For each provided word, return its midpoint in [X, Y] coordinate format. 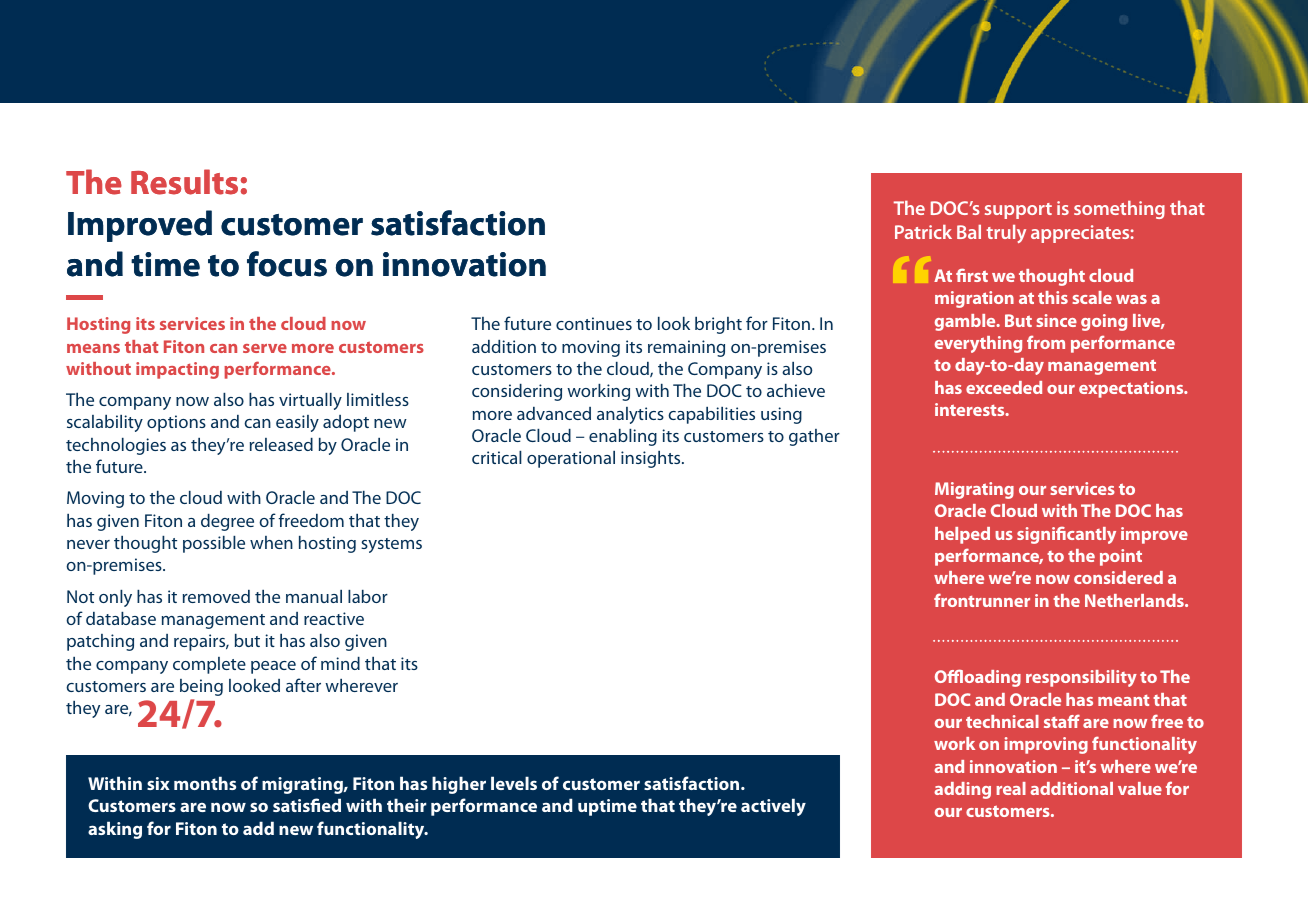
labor [368, 596]
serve [265, 348]
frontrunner [982, 600]
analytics [630, 415]
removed [216, 596]
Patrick [923, 232]
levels [514, 783]
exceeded [1004, 387]
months [205, 783]
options [176, 423]
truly [1006, 234]
